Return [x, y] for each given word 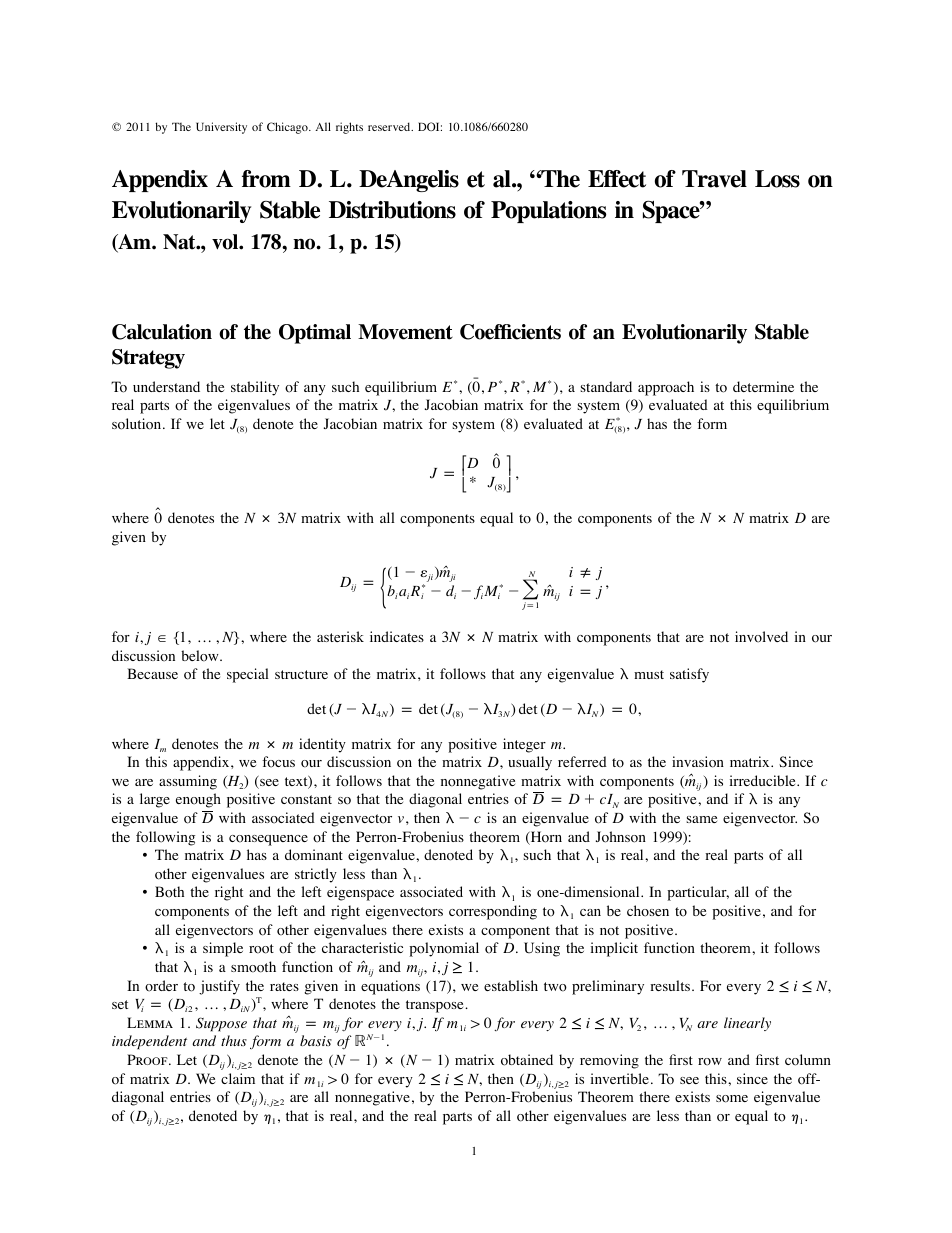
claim [238, 1078]
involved [761, 637]
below [201, 656]
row [710, 1062]
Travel [714, 179]
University [221, 128]
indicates [397, 636]
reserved [390, 126]
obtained [527, 1060]
